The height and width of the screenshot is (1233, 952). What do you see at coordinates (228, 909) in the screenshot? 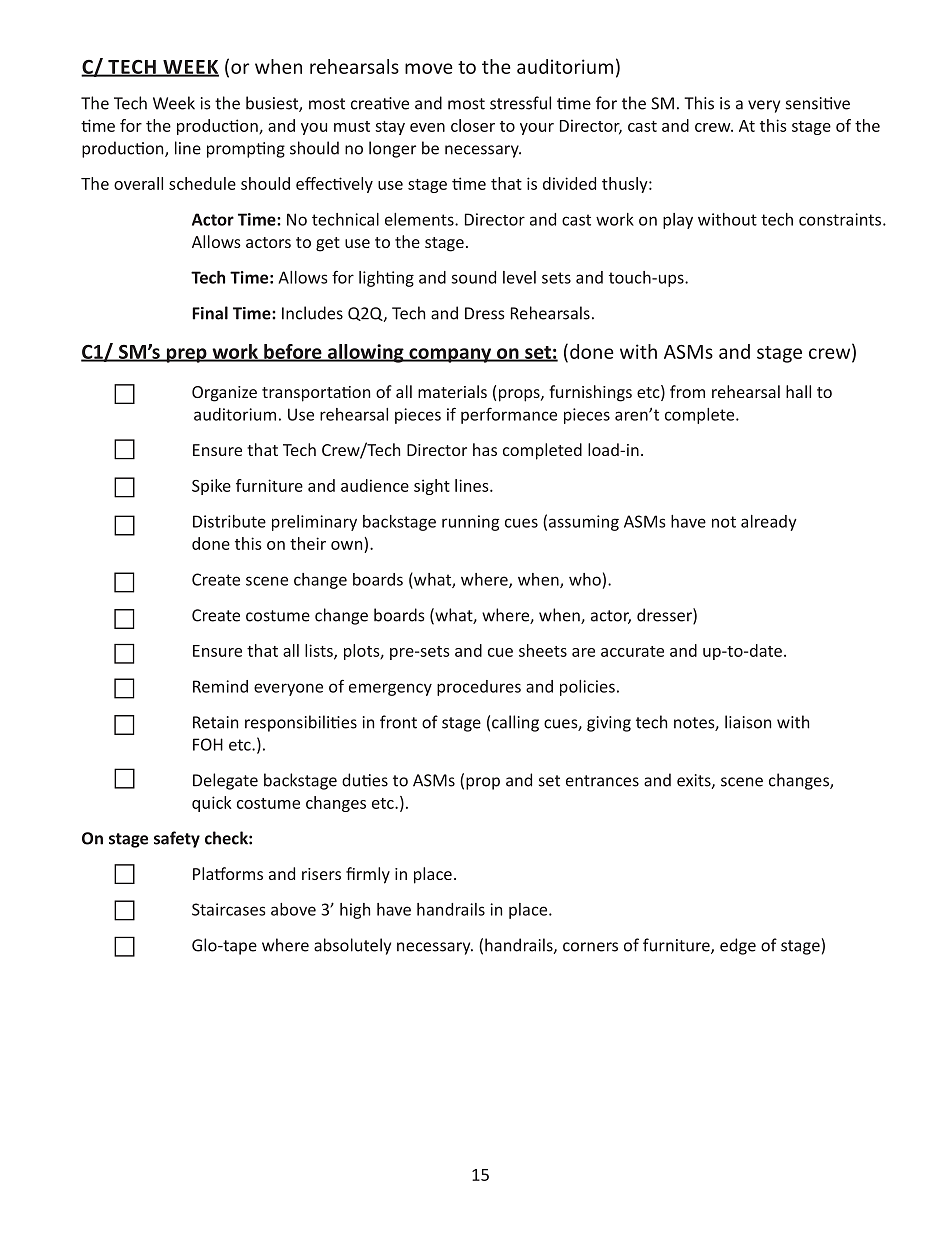
I see `Staircases` at bounding box center [228, 909].
